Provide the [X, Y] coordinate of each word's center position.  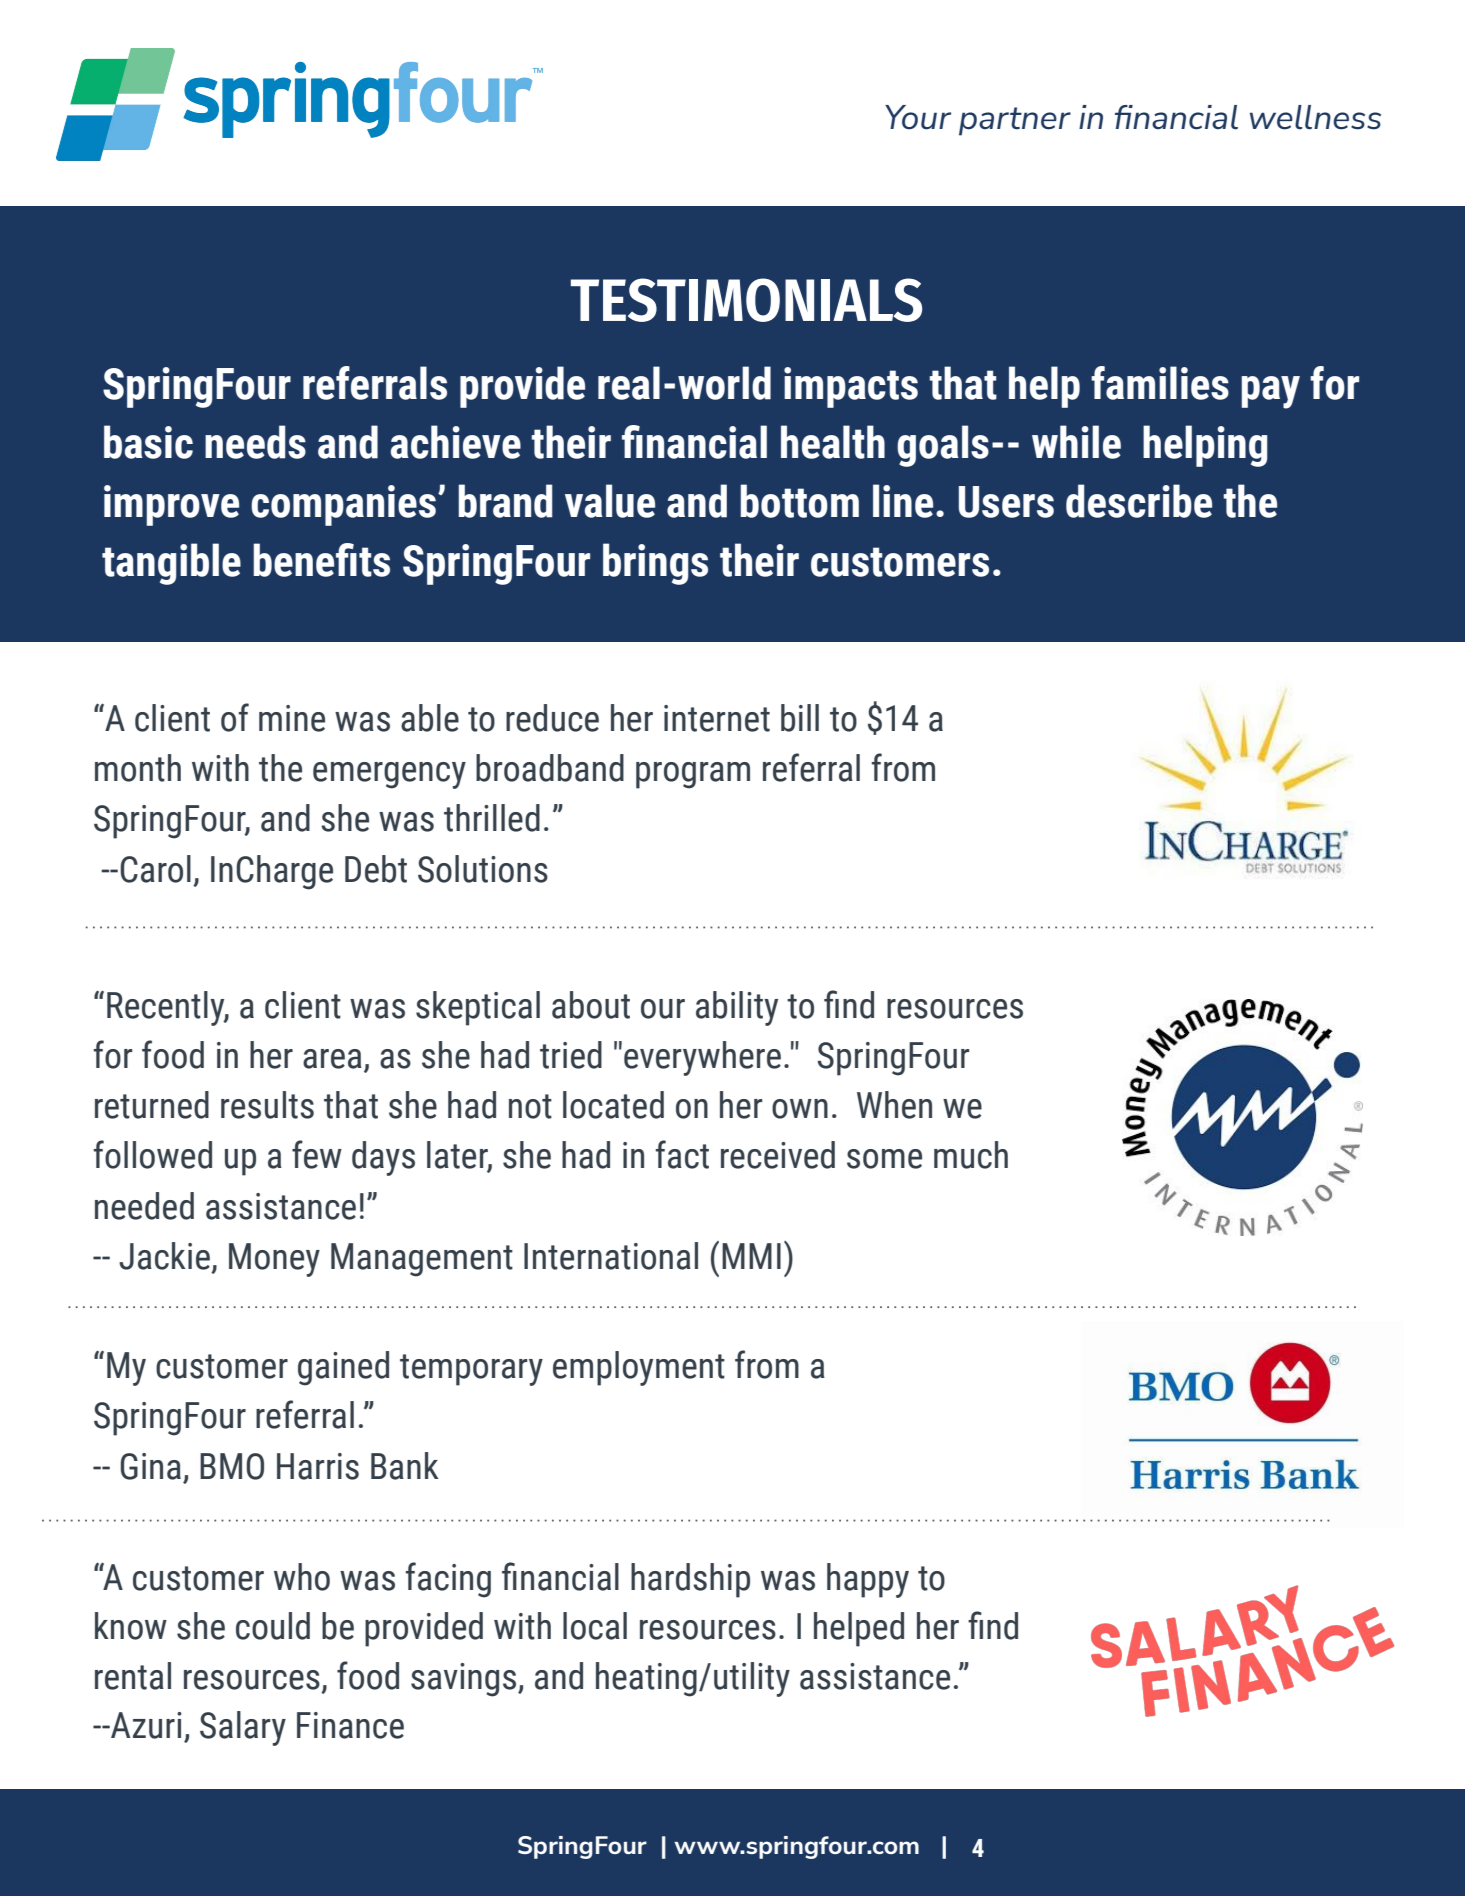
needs [255, 442]
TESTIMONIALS [746, 300]
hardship [690, 1580]
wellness [1315, 117]
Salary [243, 1728]
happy [868, 1580]
